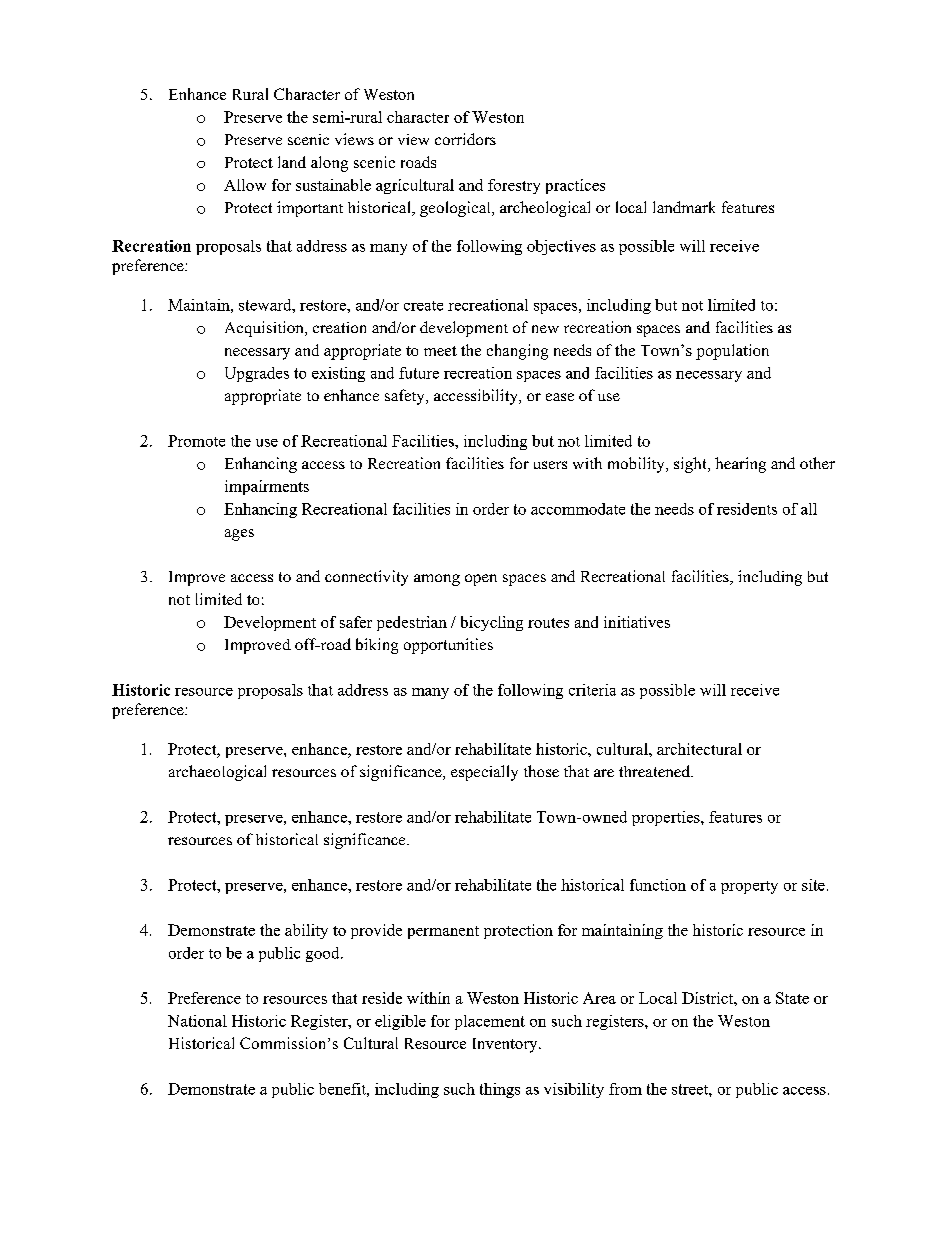 Image resolution: width=952 pixels, height=1233 pixels. I want to click on forestry, so click(514, 186).
